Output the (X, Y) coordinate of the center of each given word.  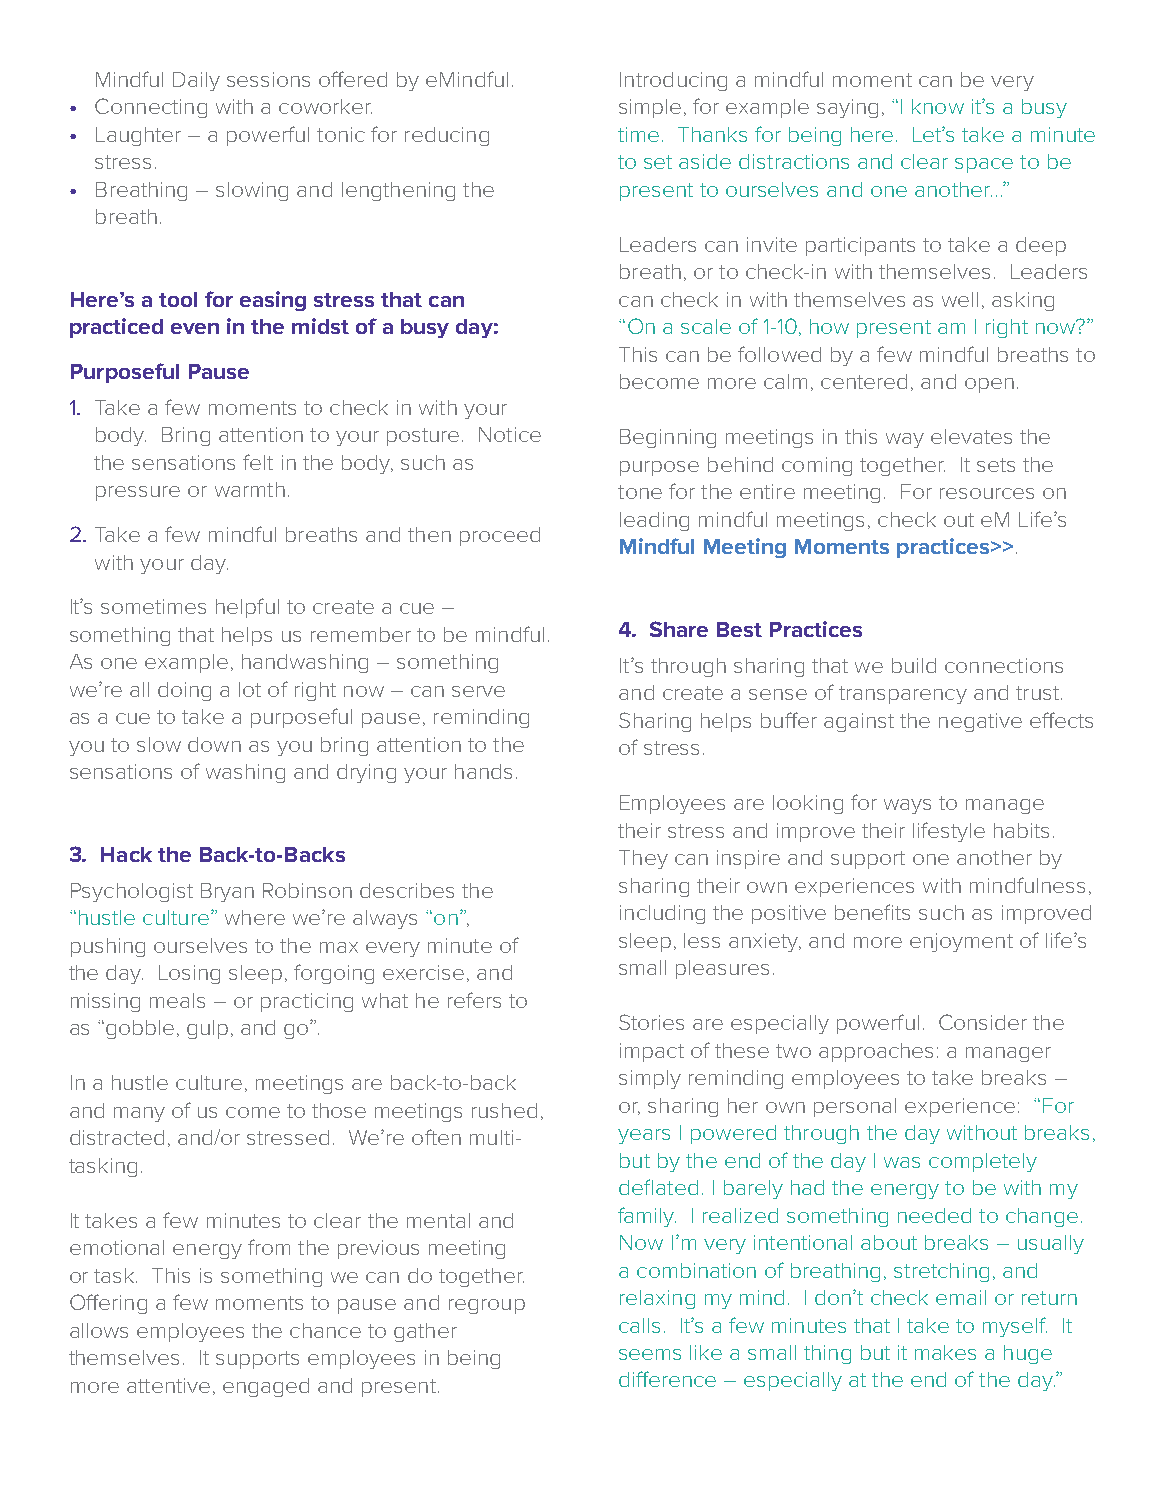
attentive (168, 1385)
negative (980, 722)
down (214, 744)
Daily (196, 81)
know (938, 106)
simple (650, 108)
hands (483, 771)
